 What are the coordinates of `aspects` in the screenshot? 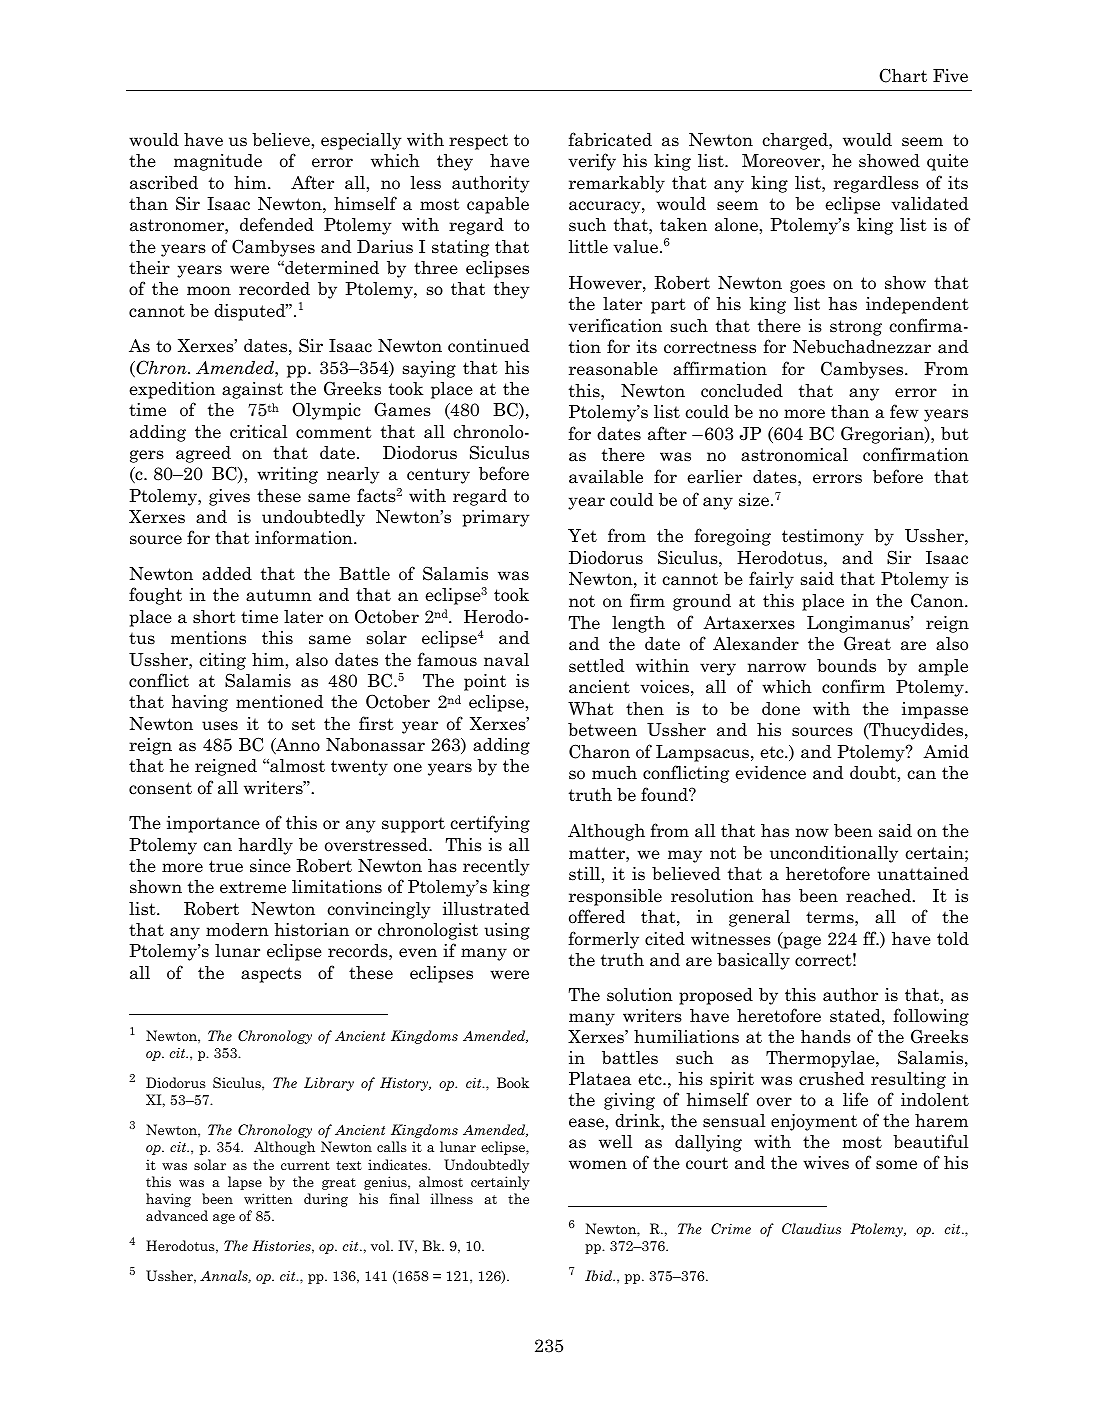 It's located at (271, 975).
